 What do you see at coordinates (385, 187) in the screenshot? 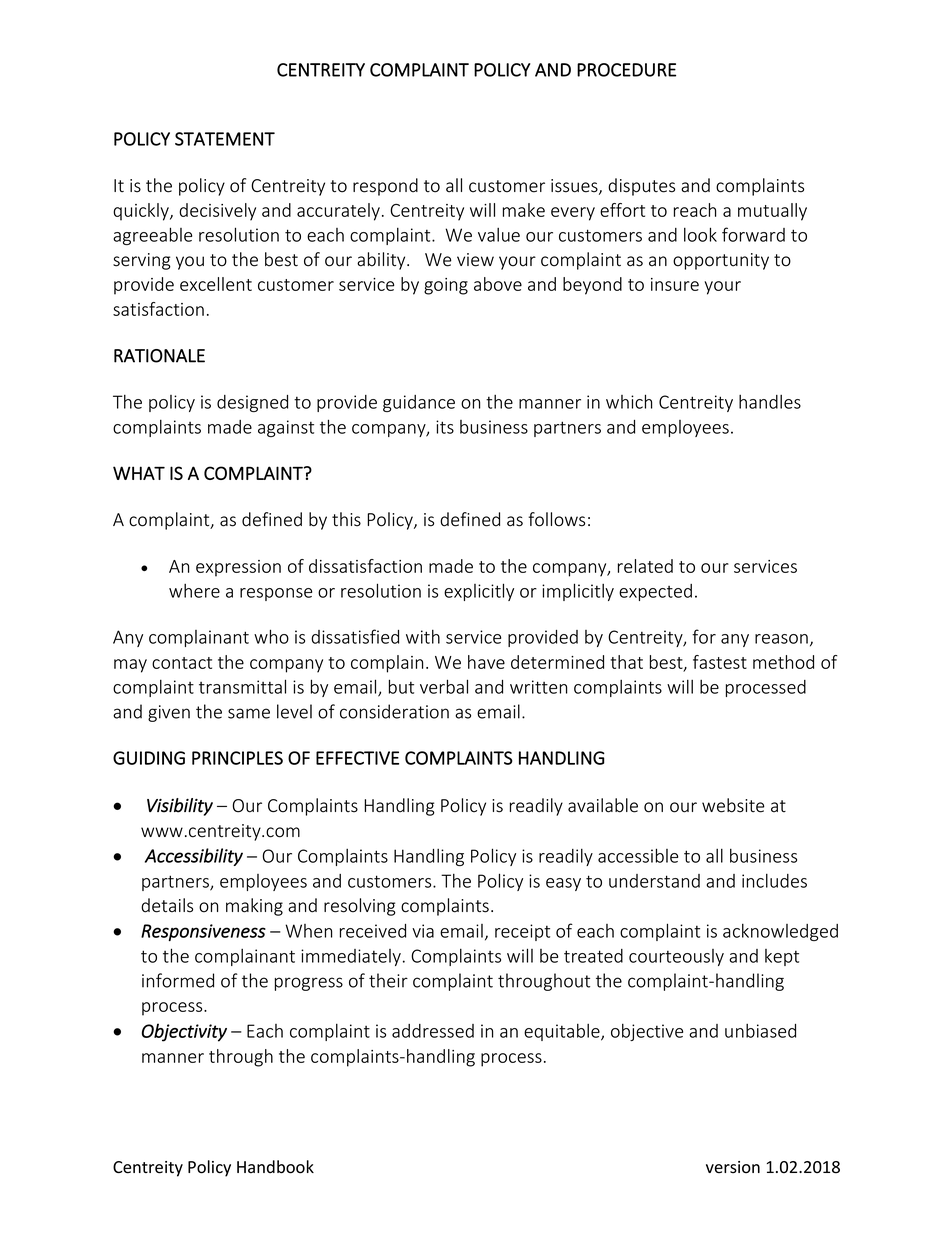
I see `respond` at bounding box center [385, 187].
